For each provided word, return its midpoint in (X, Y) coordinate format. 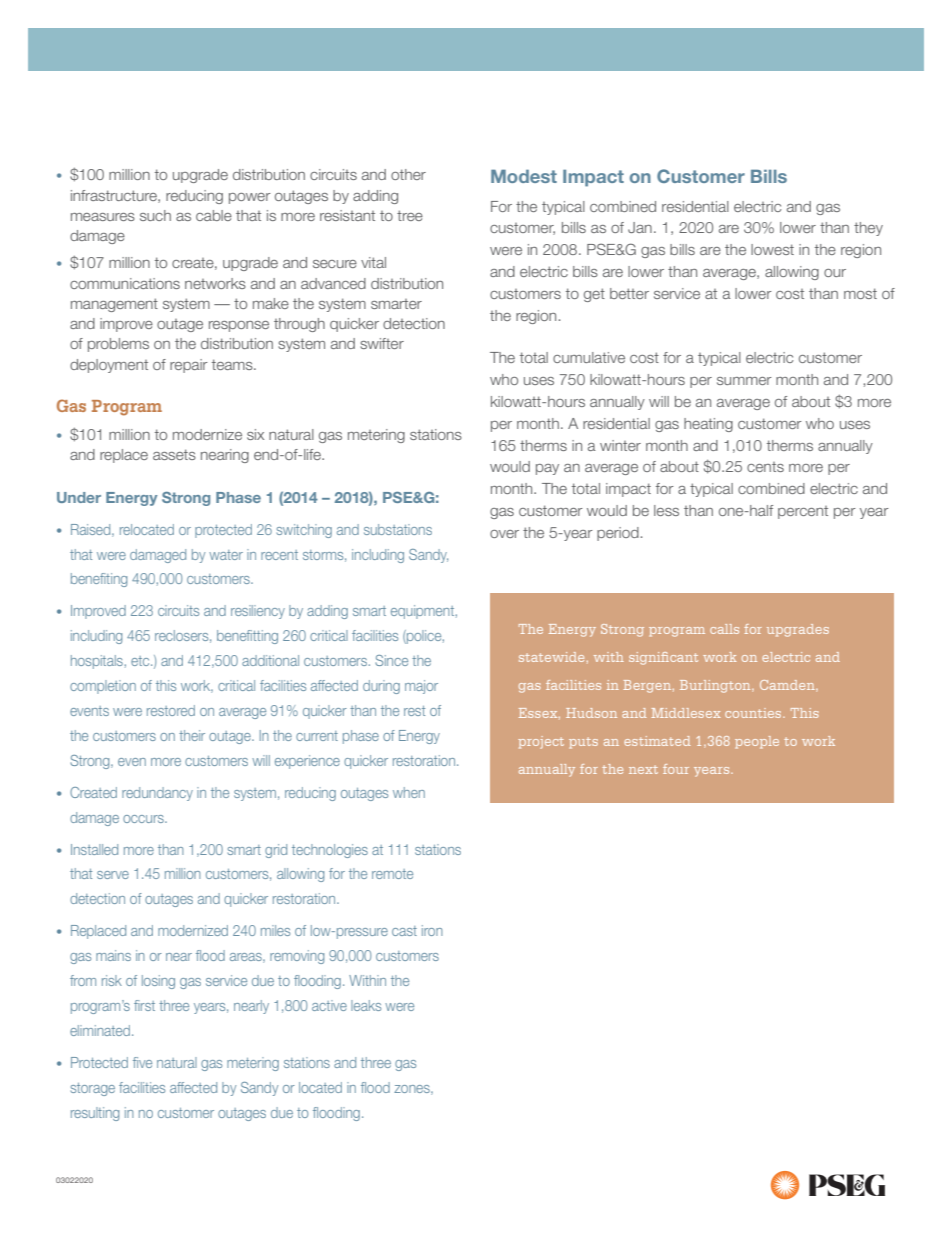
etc (141, 661)
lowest (772, 249)
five (142, 1062)
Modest (524, 176)
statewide (551, 657)
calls (724, 629)
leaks (366, 1005)
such (155, 215)
